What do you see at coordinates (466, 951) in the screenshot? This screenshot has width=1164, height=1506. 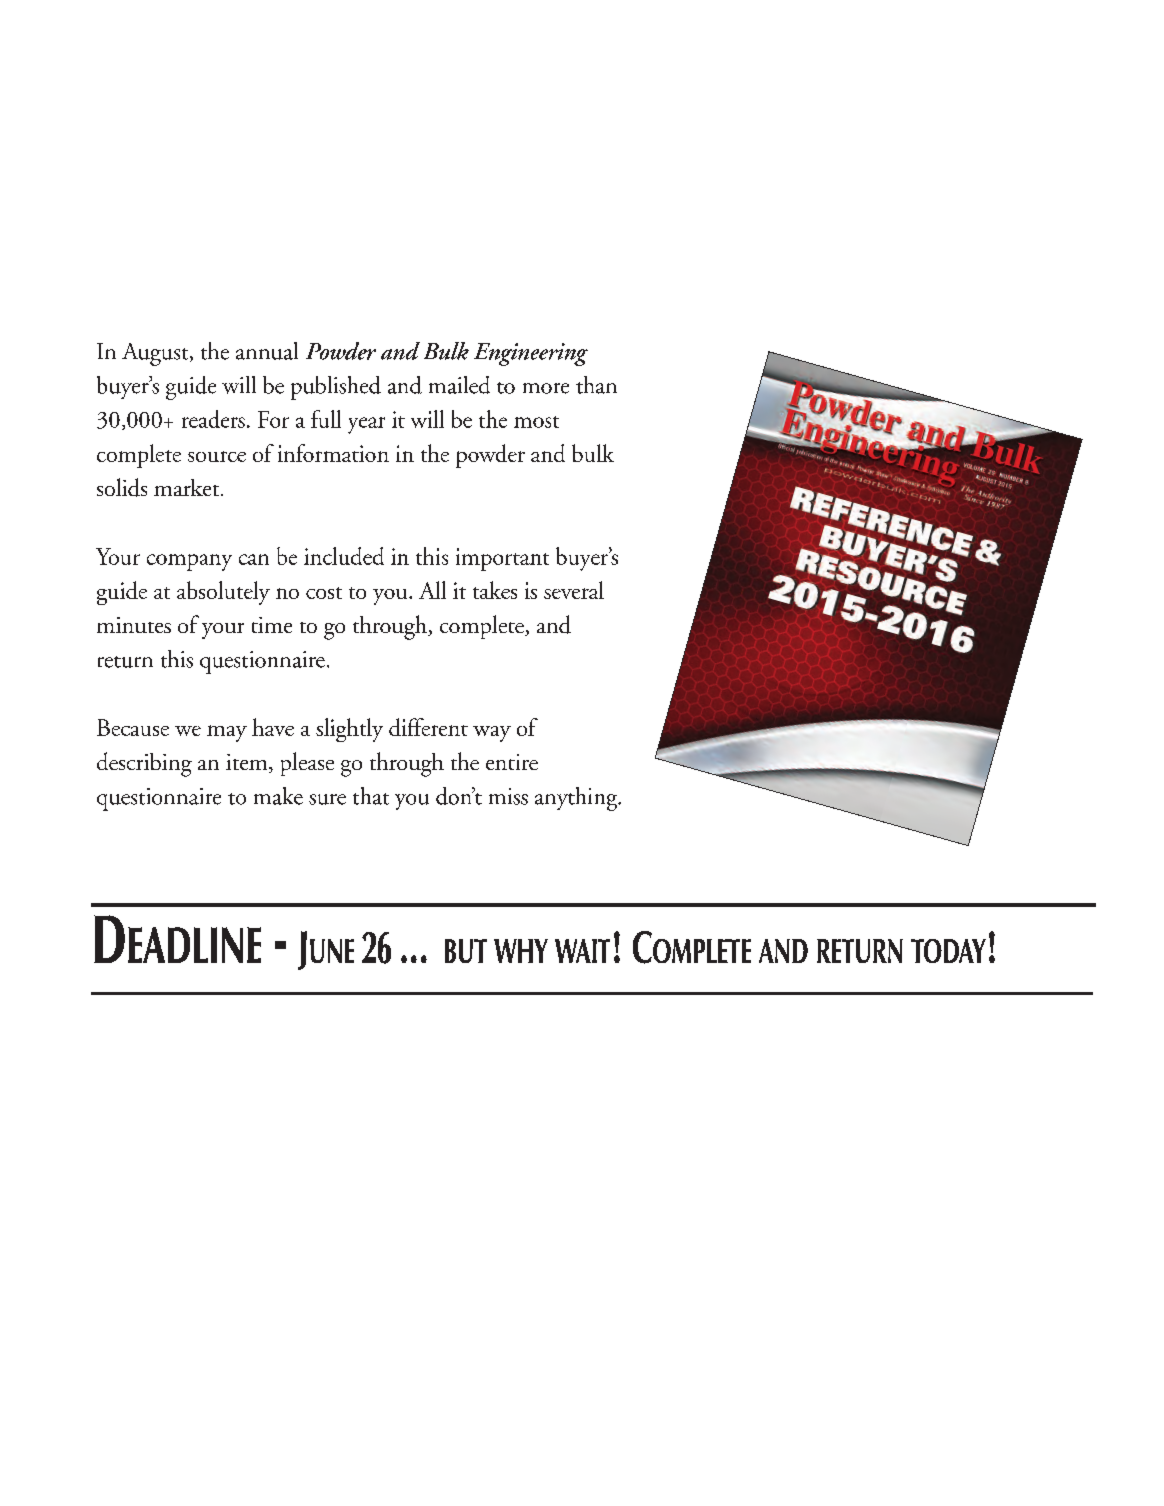 I see `BUT` at bounding box center [466, 951].
